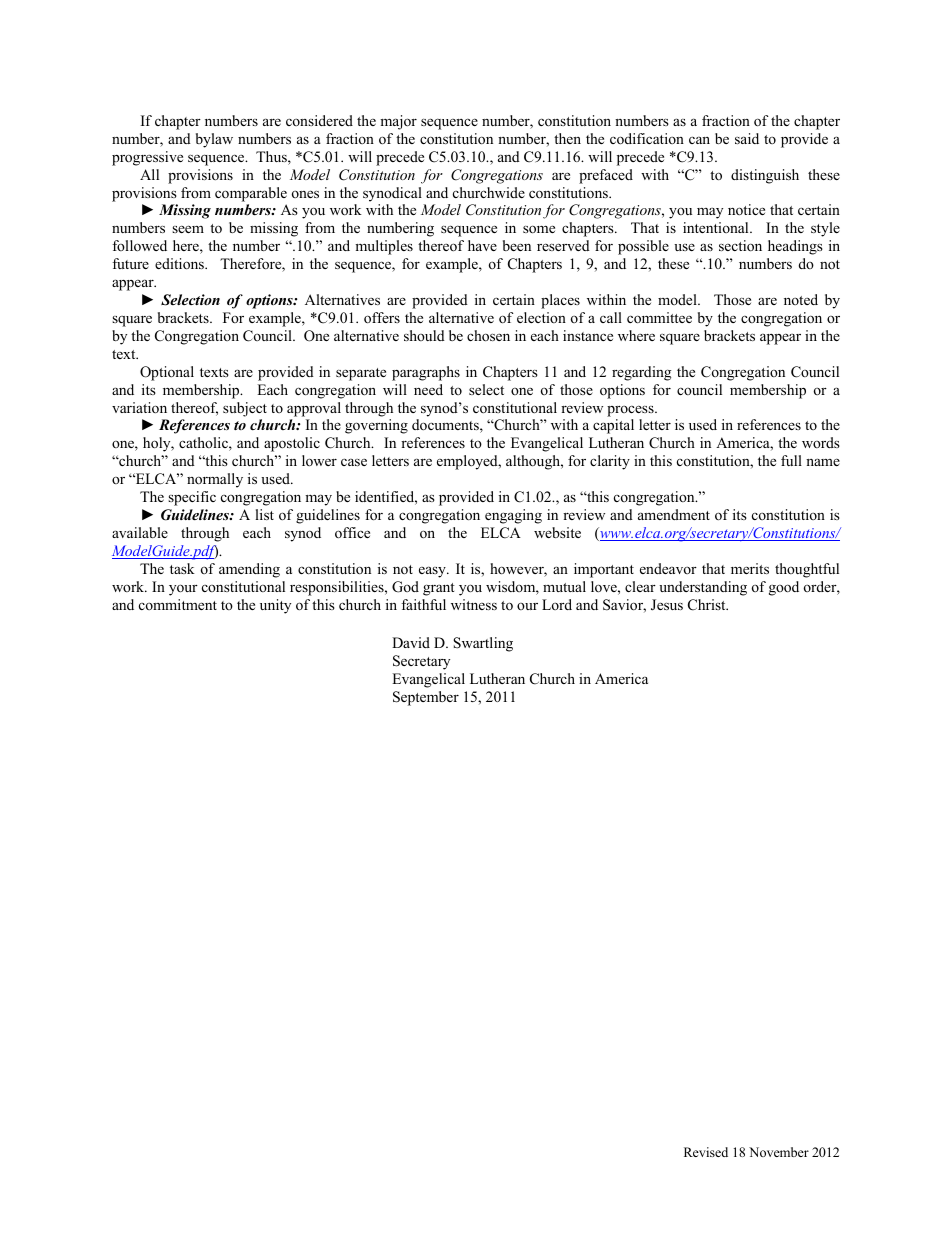 The image size is (952, 1233). I want to click on major, so click(398, 122).
